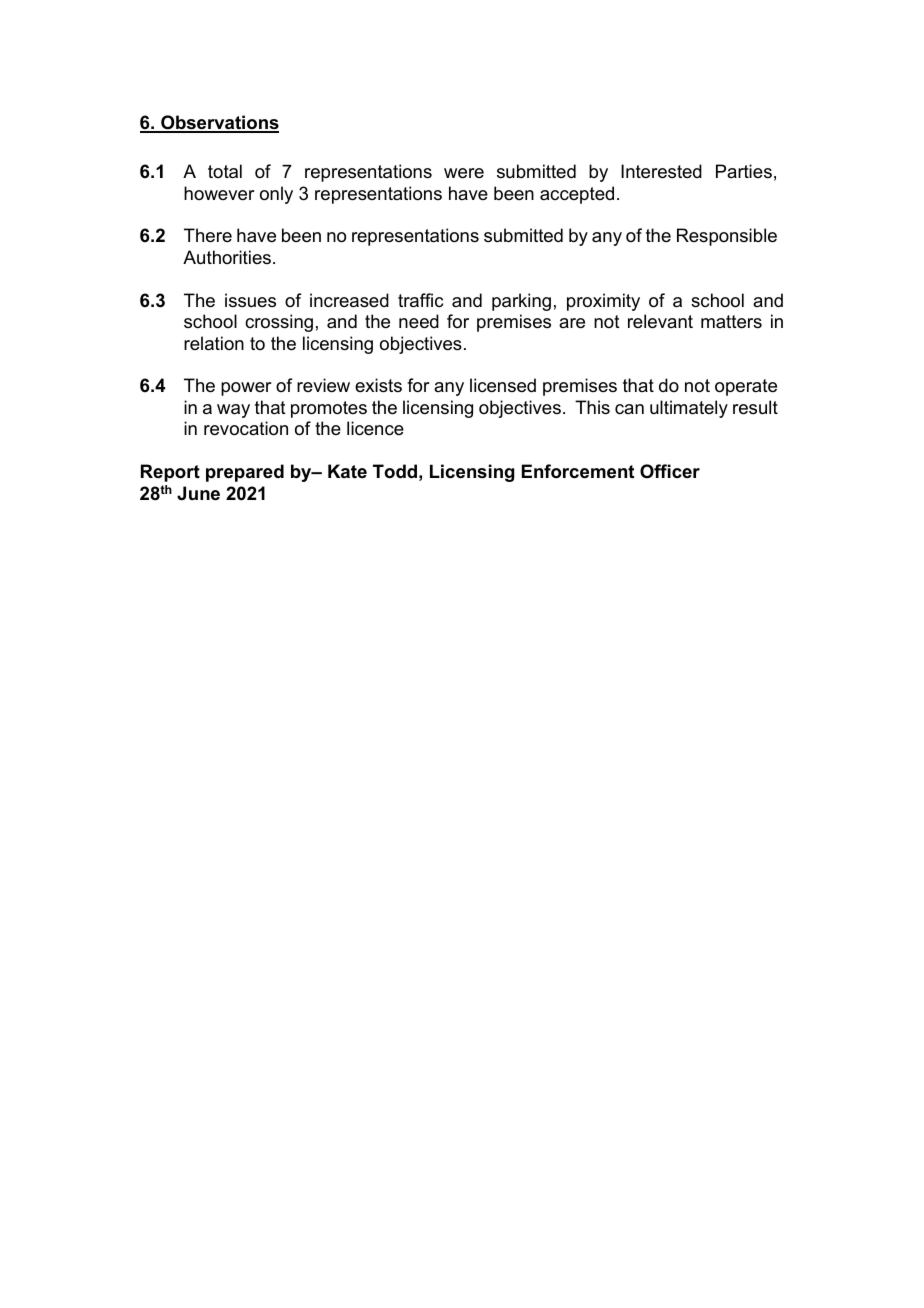  What do you see at coordinates (208, 235) in the page?
I see `There` at bounding box center [208, 235].
